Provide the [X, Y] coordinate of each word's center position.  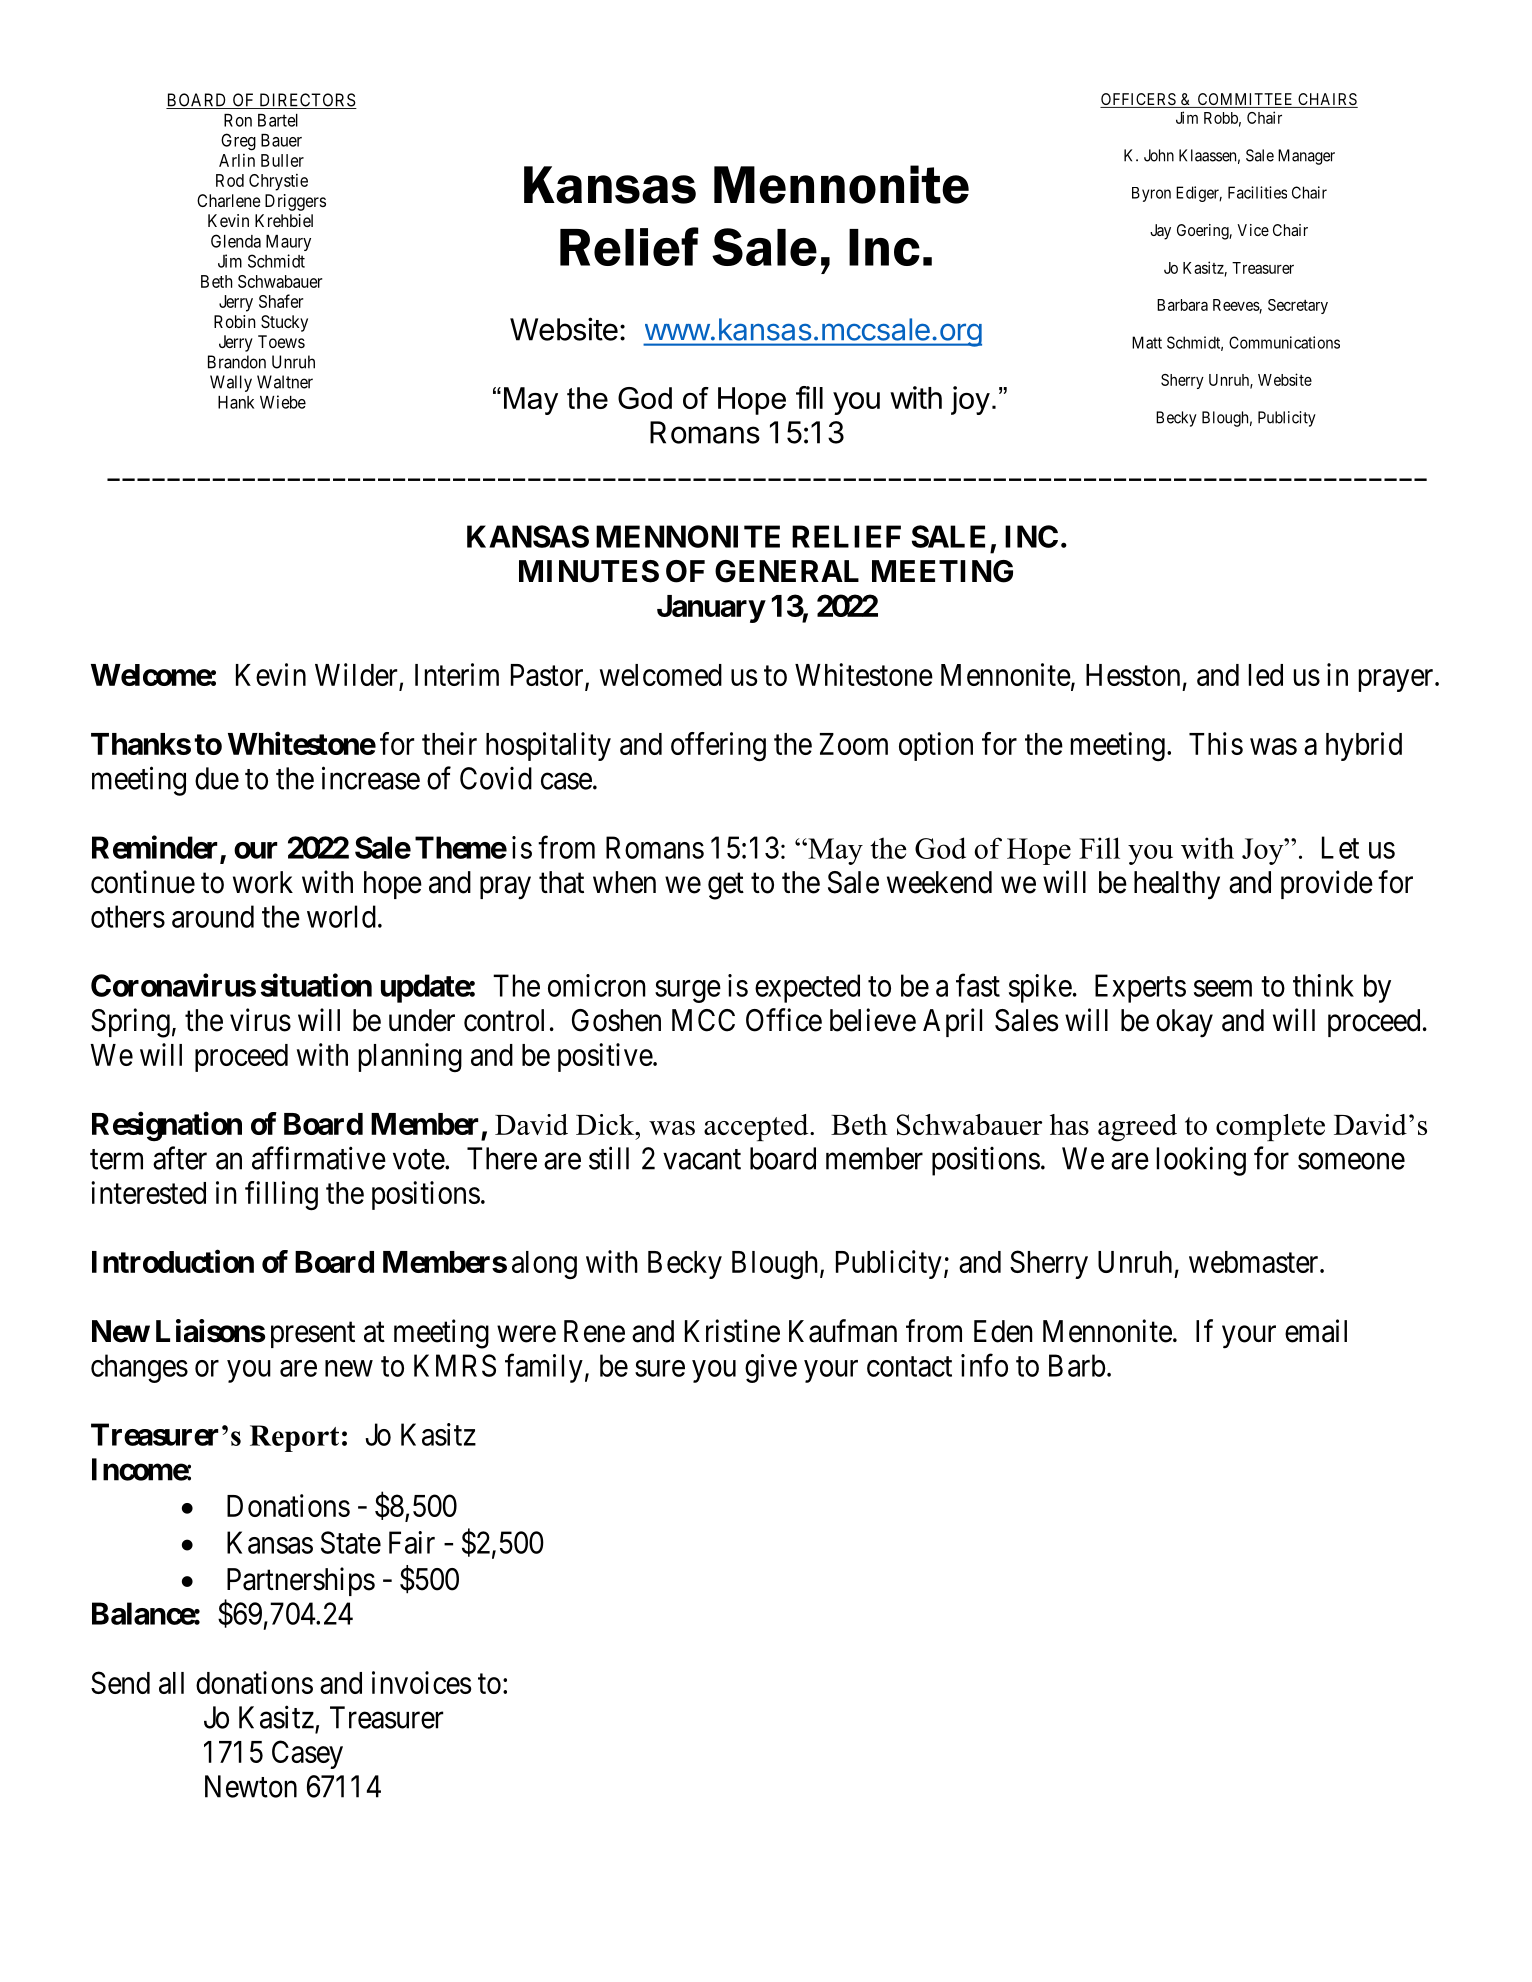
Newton [251, 1786]
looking [1201, 1161]
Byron [1151, 194]
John [1159, 155]
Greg [238, 142]
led [1266, 675]
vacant [702, 1159]
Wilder [356, 674]
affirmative [319, 1158]
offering [718, 747]
